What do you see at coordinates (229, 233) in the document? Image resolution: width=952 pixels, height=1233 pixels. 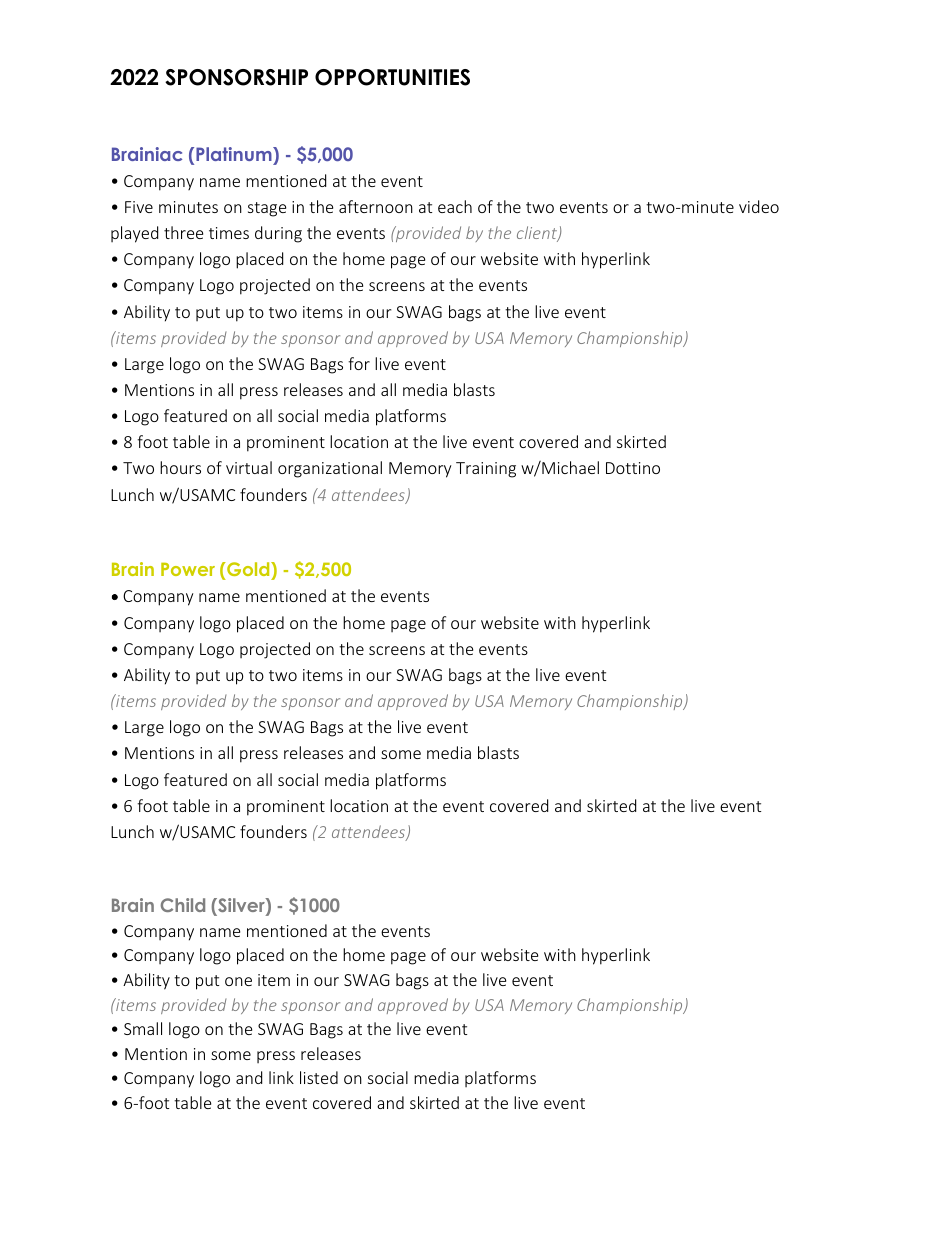 I see `times` at bounding box center [229, 233].
